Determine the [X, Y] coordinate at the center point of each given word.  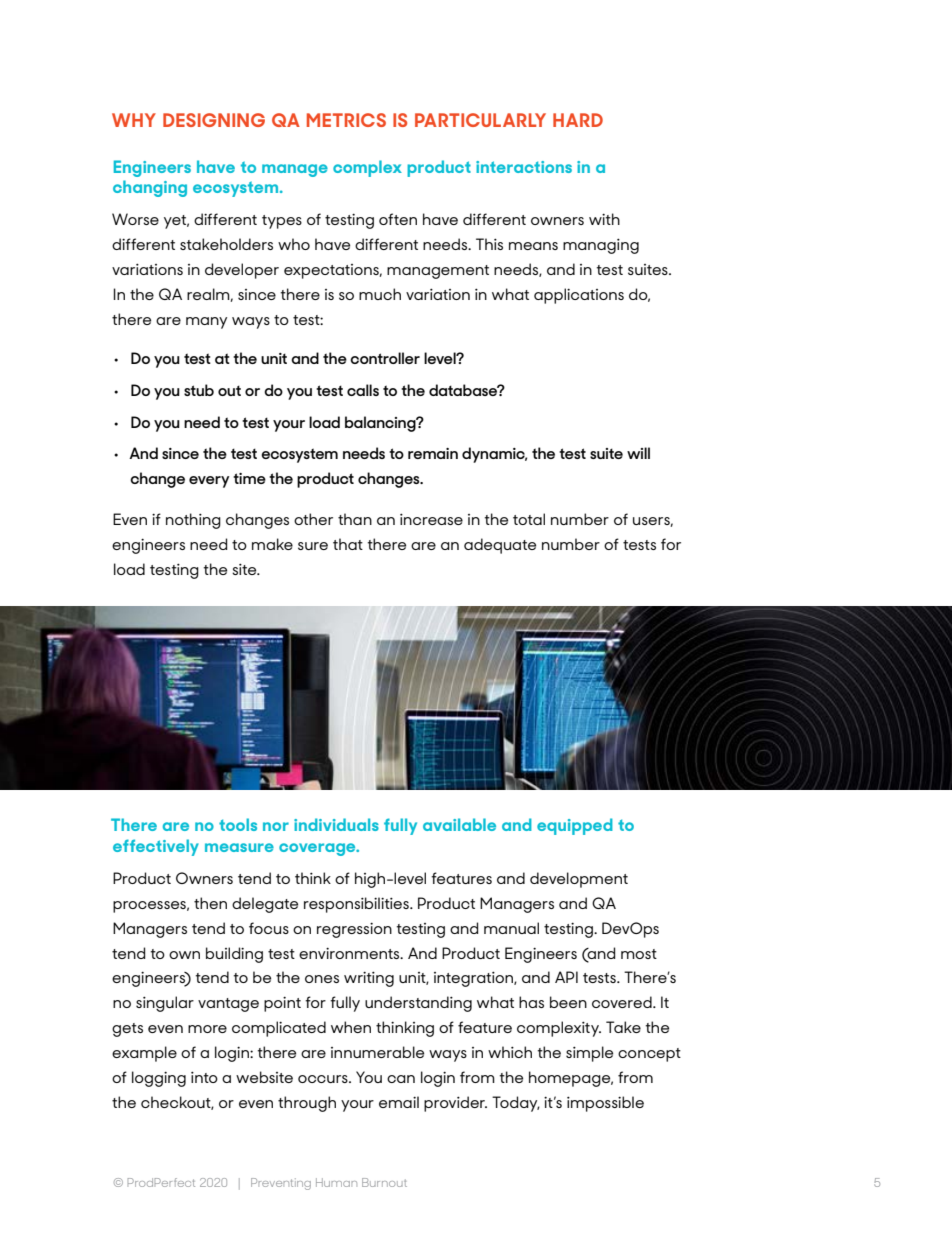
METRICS [346, 120]
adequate [500, 546]
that [348, 544]
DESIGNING [214, 120]
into [204, 1077]
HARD [578, 120]
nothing [193, 521]
